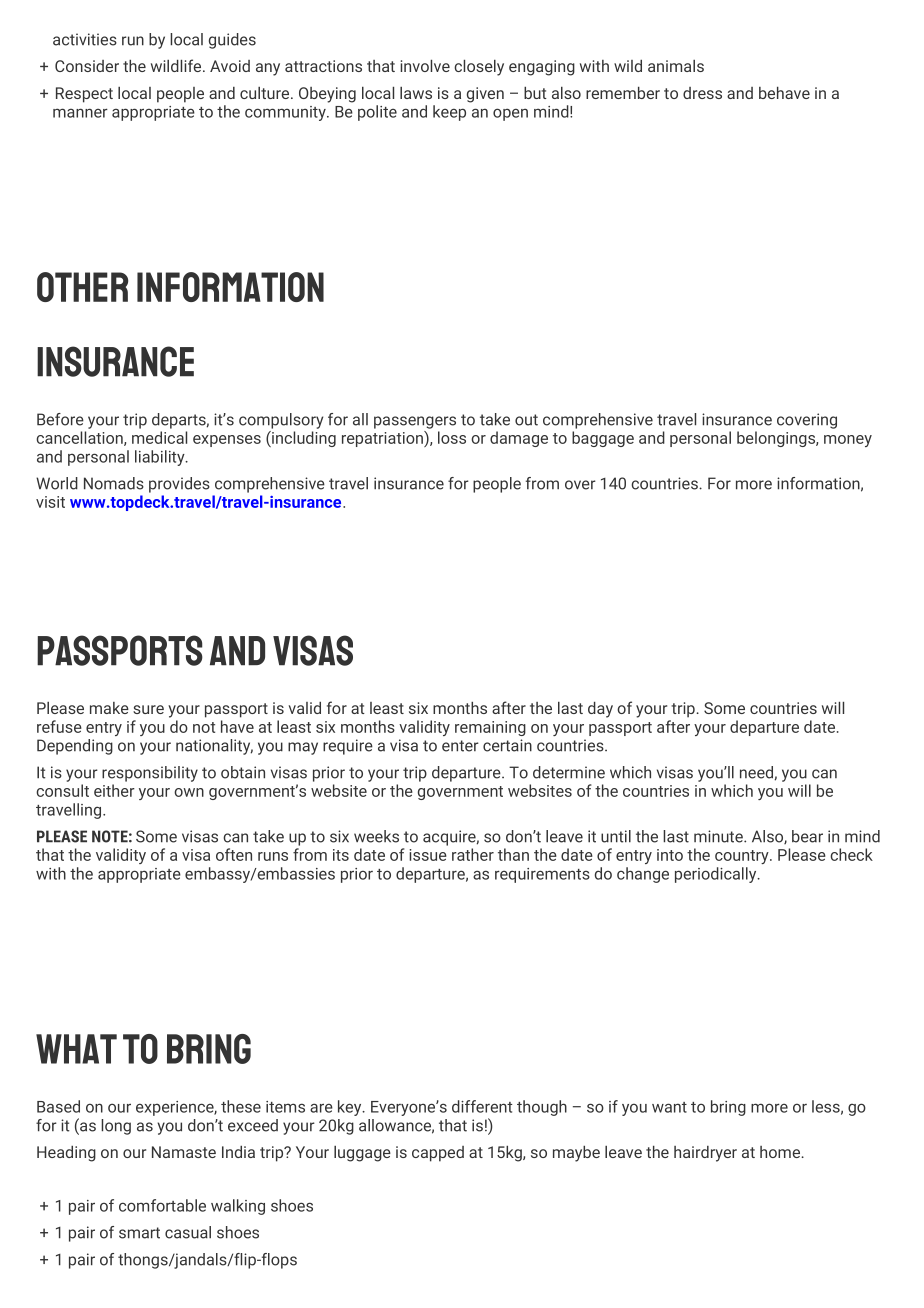 This page has width=924, height=1308. Describe the element at coordinates (600, 710) in the page. I see `day` at that location.
